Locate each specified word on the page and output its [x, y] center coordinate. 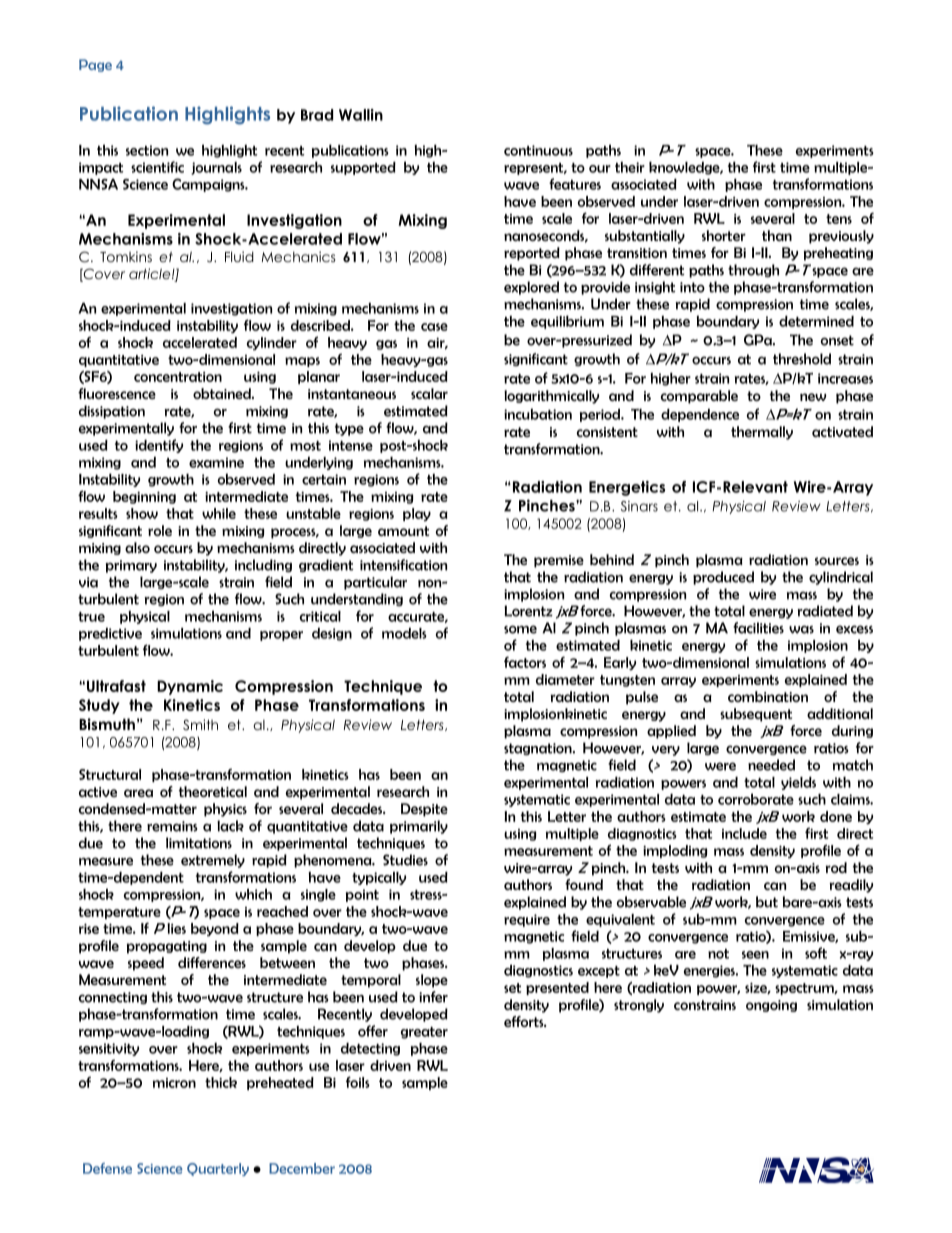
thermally [762, 433]
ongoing [771, 1006]
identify [159, 446]
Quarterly [218, 1169]
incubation [538, 414]
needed [771, 765]
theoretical [213, 791]
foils [358, 1082]
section [147, 150]
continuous [538, 150]
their [630, 167]
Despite [424, 810]
